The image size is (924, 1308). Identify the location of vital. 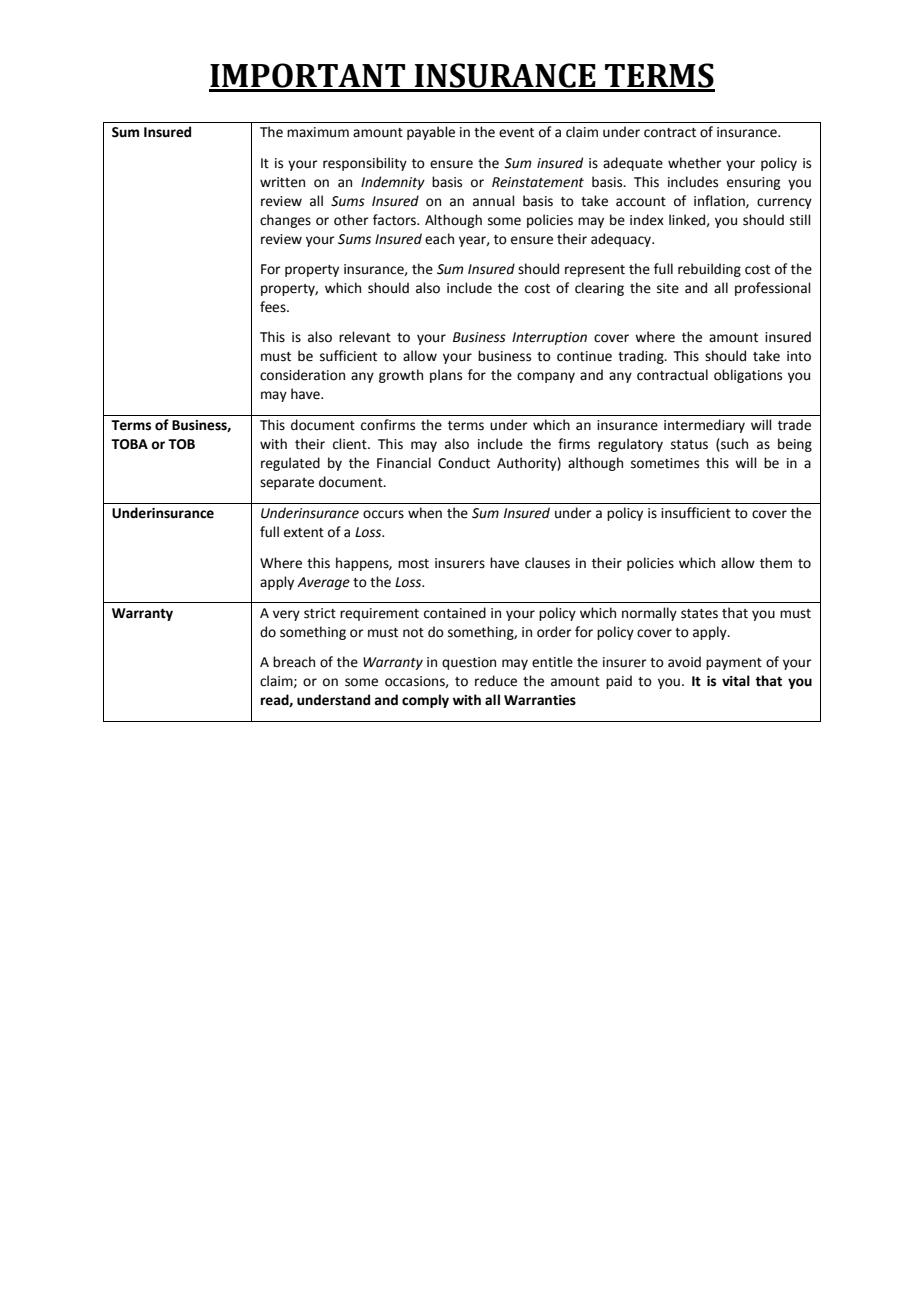
(736, 681).
